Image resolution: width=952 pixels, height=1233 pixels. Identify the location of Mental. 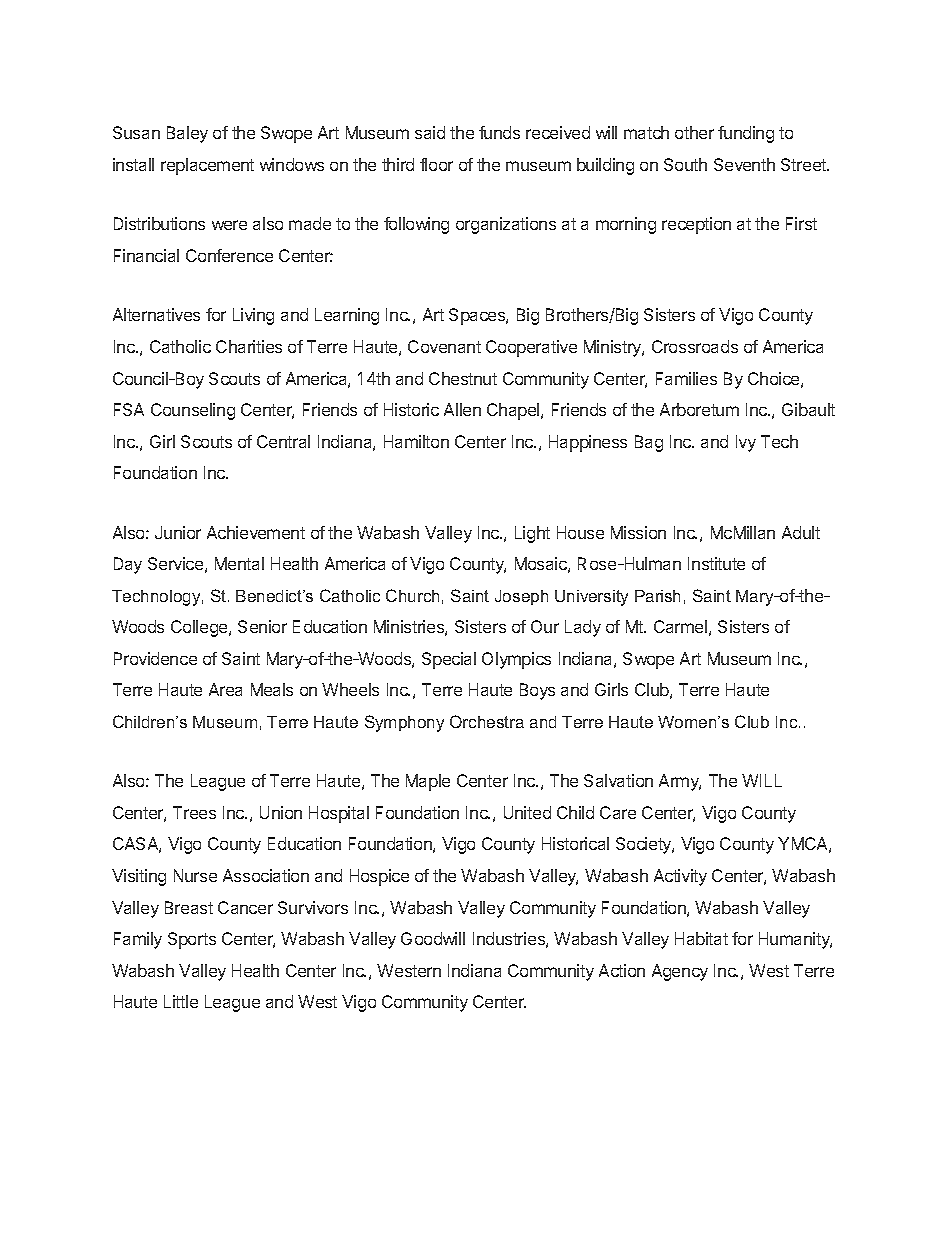
(239, 563).
